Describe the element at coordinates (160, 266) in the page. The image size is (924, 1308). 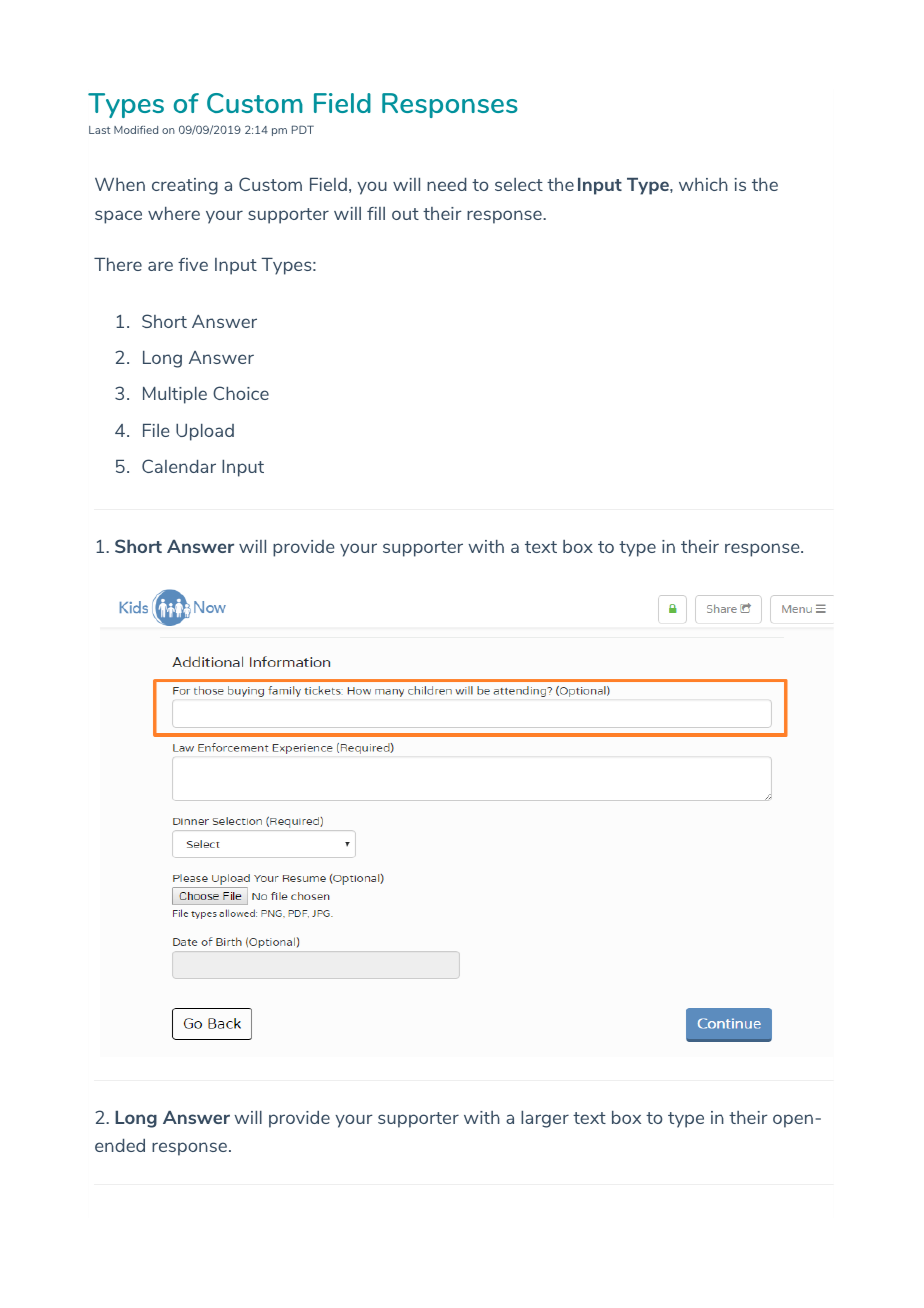
I see `are` at that location.
